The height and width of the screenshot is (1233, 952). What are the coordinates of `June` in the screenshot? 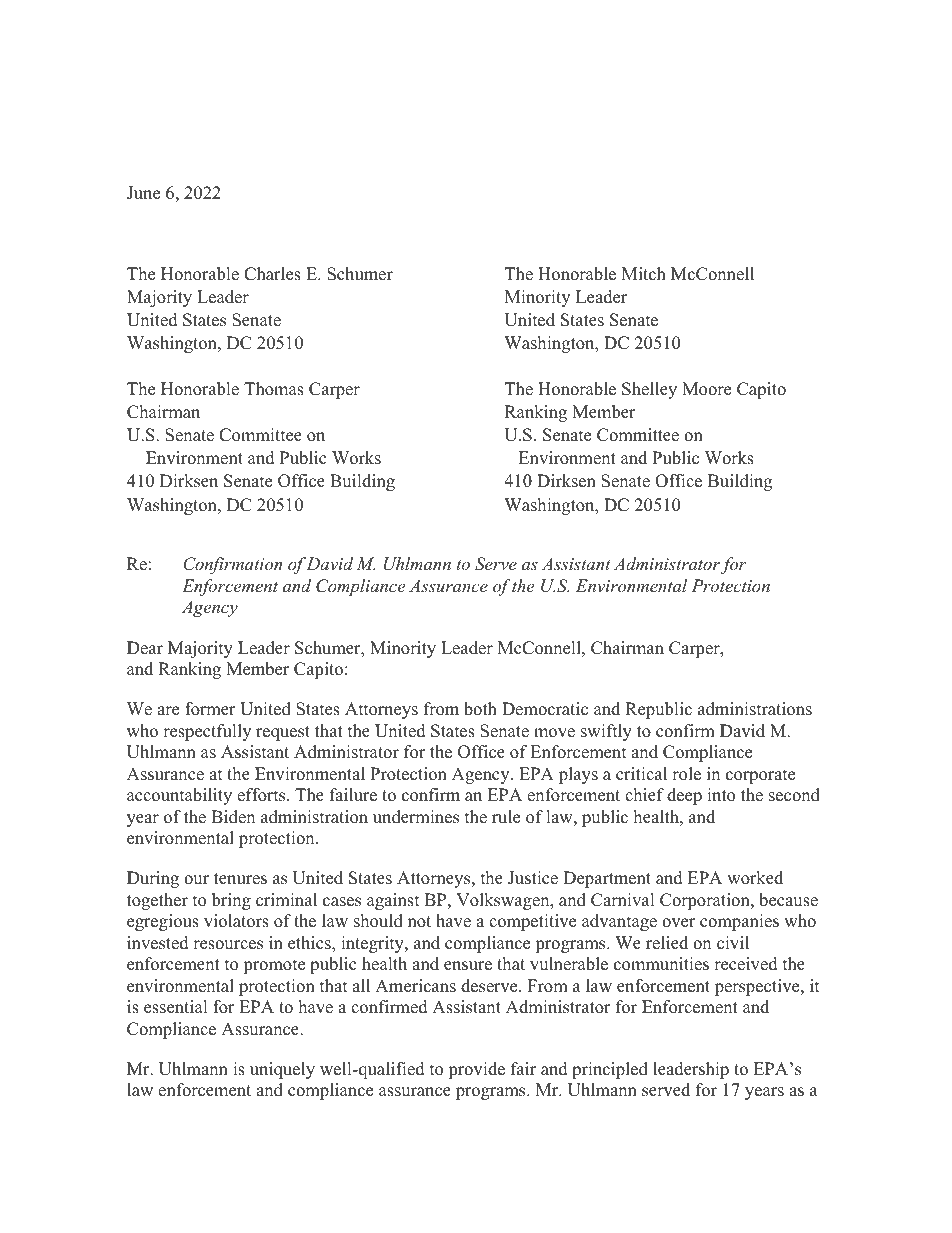 It's located at (143, 193).
